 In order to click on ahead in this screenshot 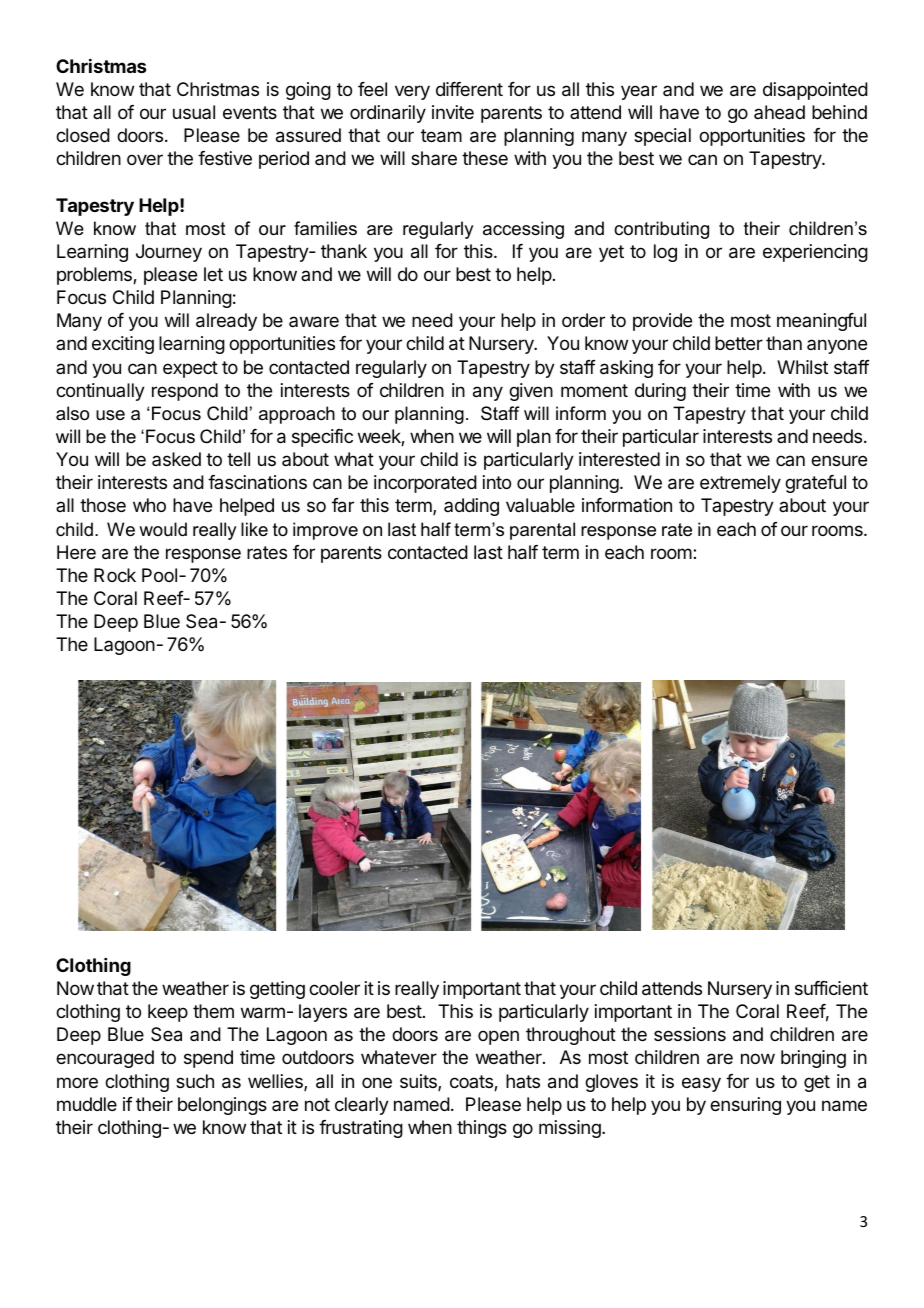, I will do `click(779, 112)`.
